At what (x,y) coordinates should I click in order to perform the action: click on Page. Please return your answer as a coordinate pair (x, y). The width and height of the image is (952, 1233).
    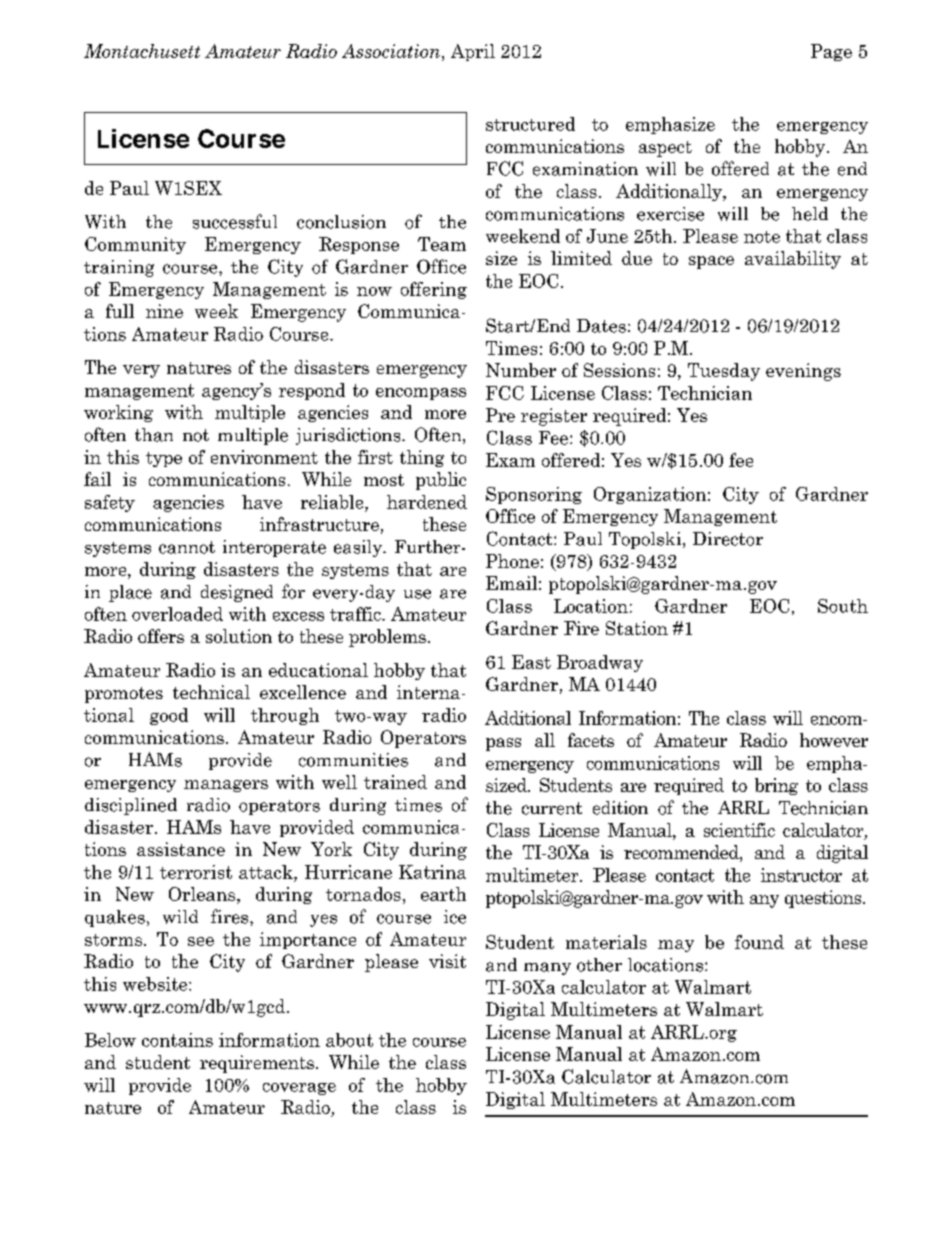
    Looking at the image, I should click on (831, 52).
